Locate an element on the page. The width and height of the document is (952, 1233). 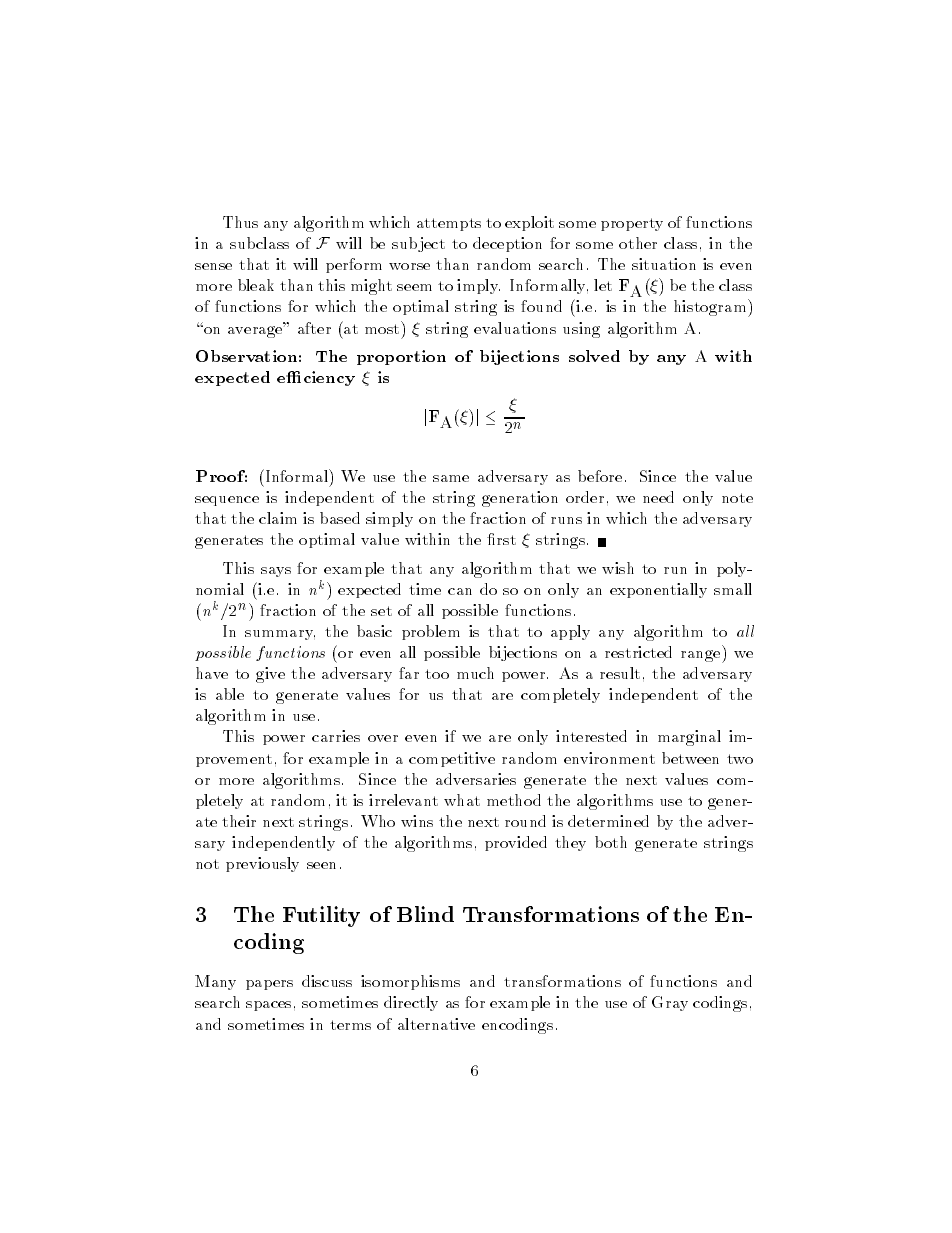
competitive is located at coordinates (452, 759).
